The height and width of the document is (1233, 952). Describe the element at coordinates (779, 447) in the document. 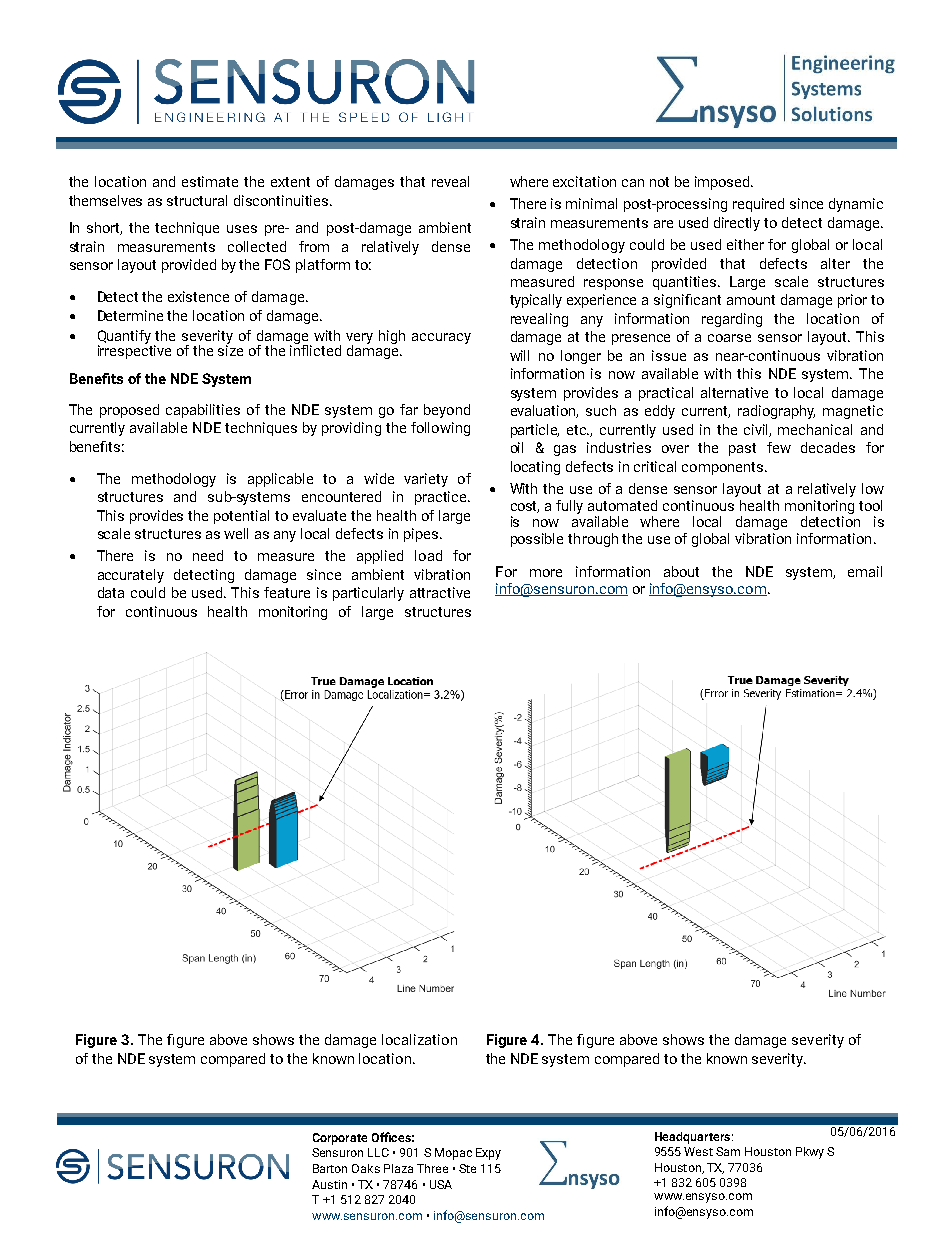

I see `few` at that location.
